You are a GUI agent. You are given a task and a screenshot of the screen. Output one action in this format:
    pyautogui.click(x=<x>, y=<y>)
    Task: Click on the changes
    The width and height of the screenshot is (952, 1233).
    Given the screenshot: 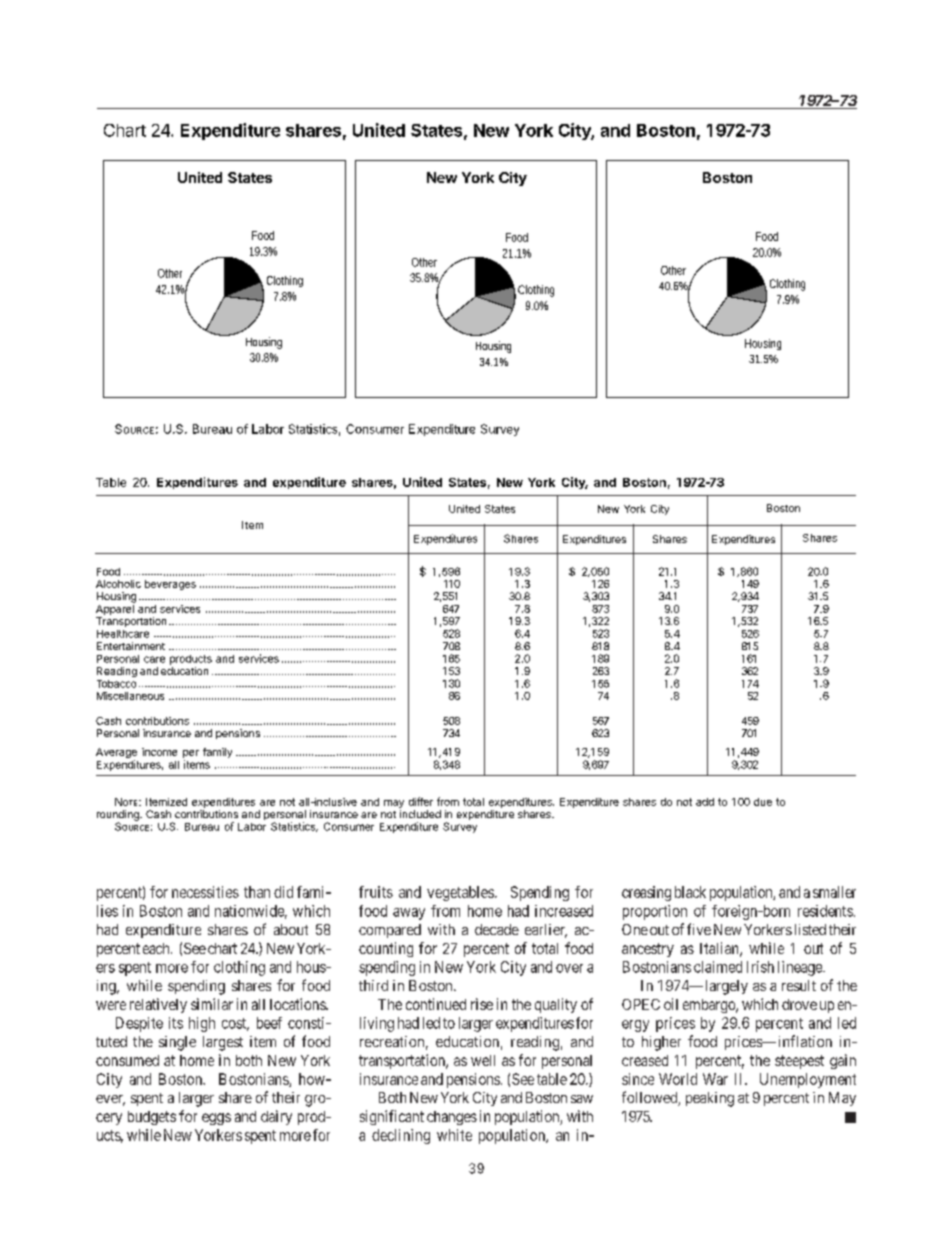 What is the action you would take?
    pyautogui.click(x=452, y=1118)
